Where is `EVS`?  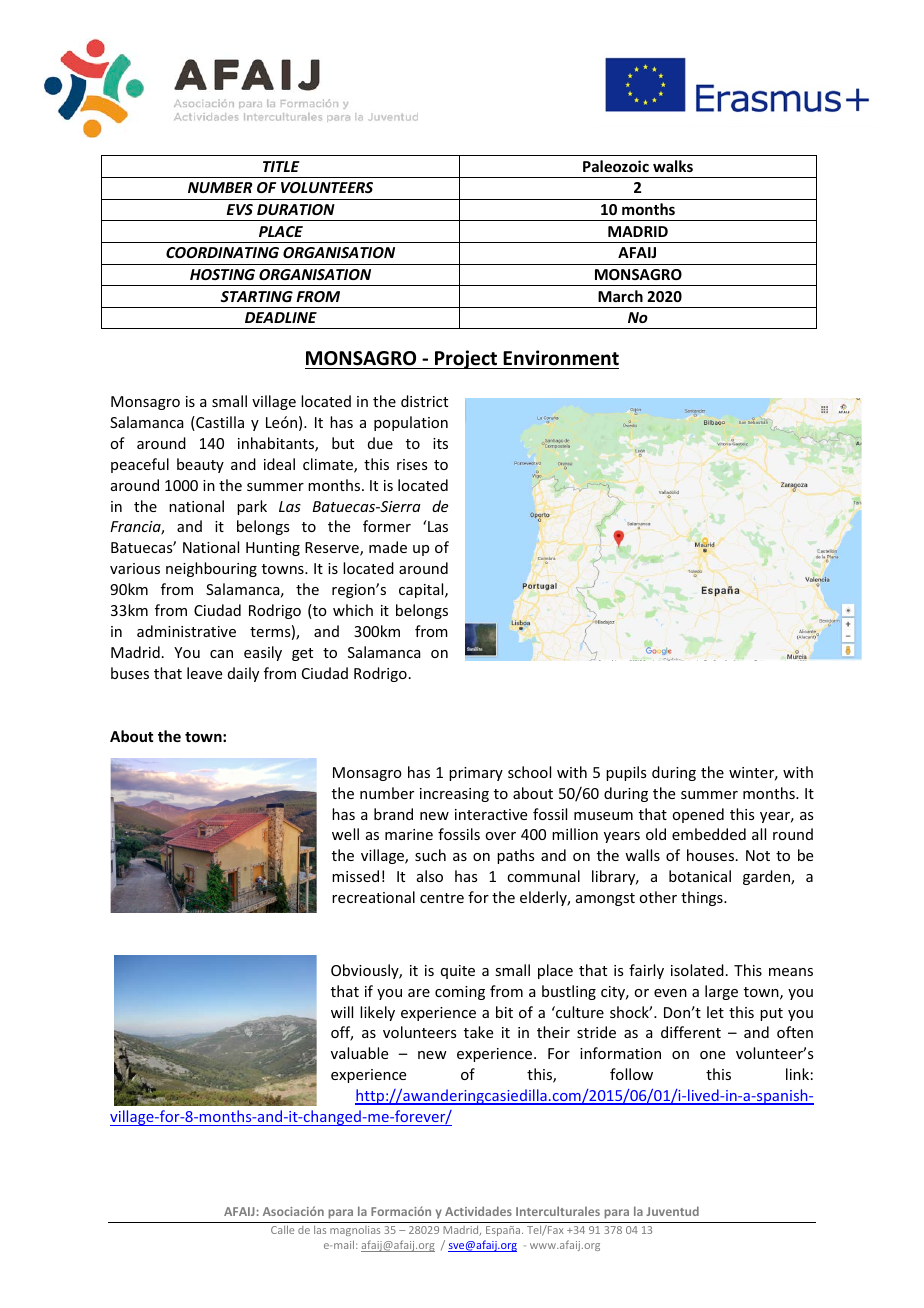
EVS is located at coordinates (240, 209).
